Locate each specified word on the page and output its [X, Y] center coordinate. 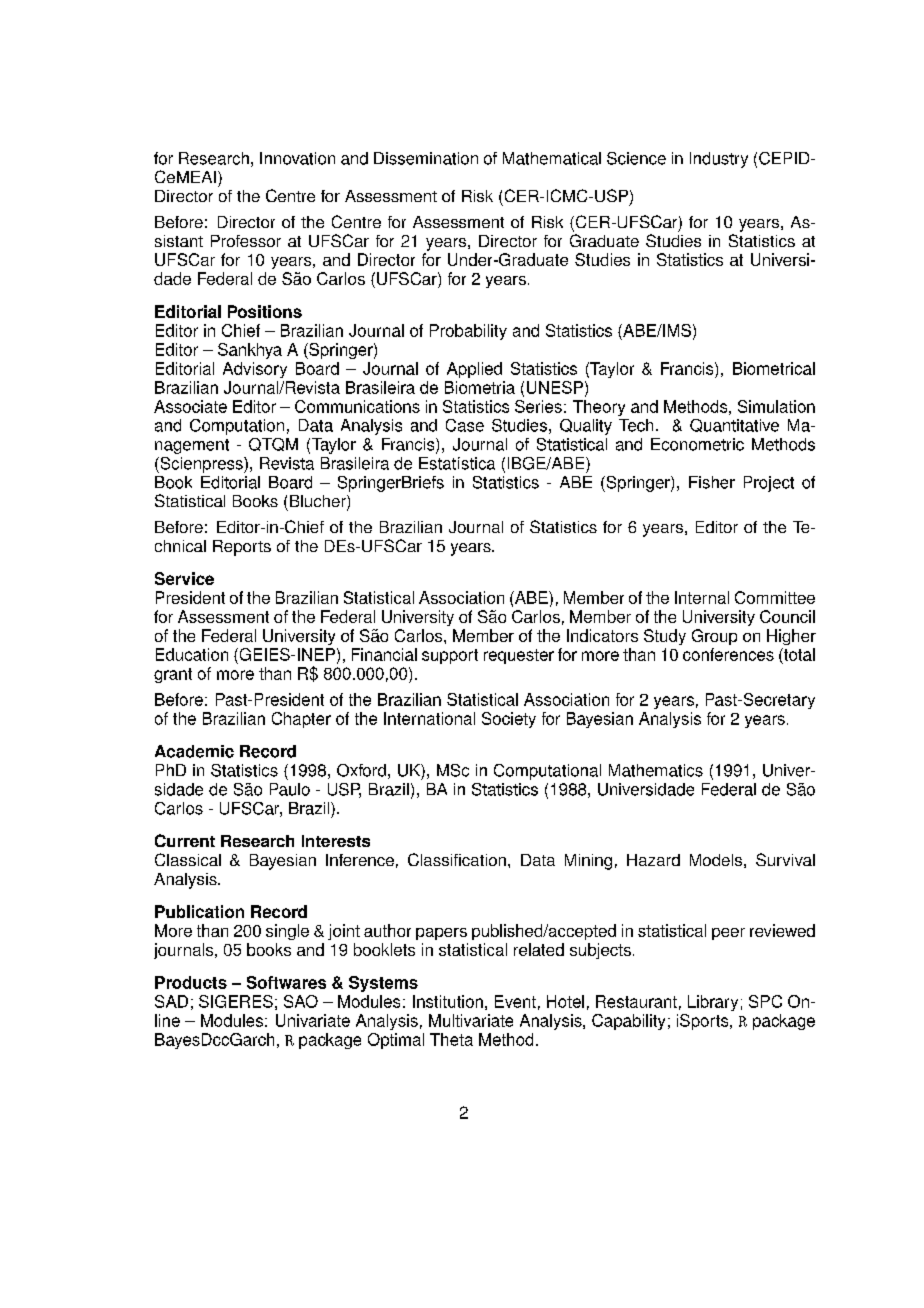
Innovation [297, 158]
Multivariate [471, 1020]
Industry [719, 160]
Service [184, 578]
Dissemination [426, 158]
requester [519, 656]
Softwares [286, 982]
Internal [702, 597]
